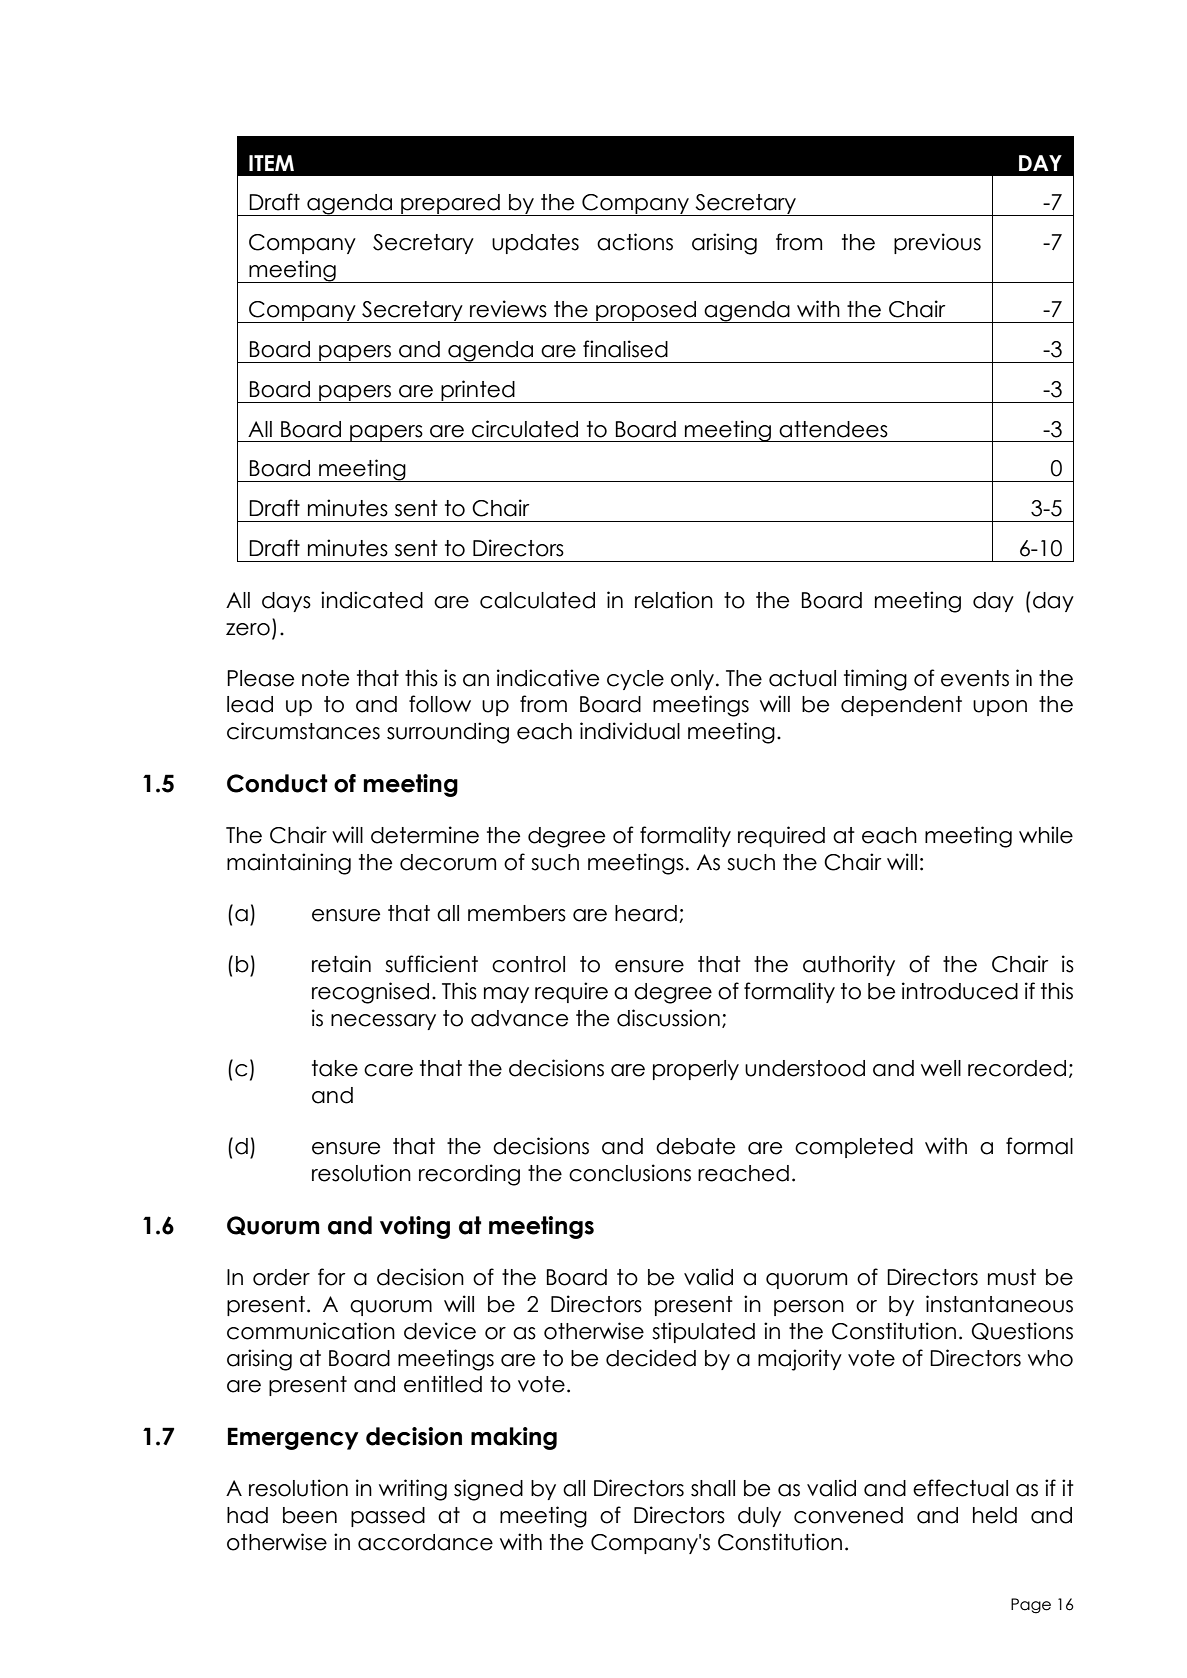  Describe the element at coordinates (975, 678) in the screenshot. I see `events` at that location.
